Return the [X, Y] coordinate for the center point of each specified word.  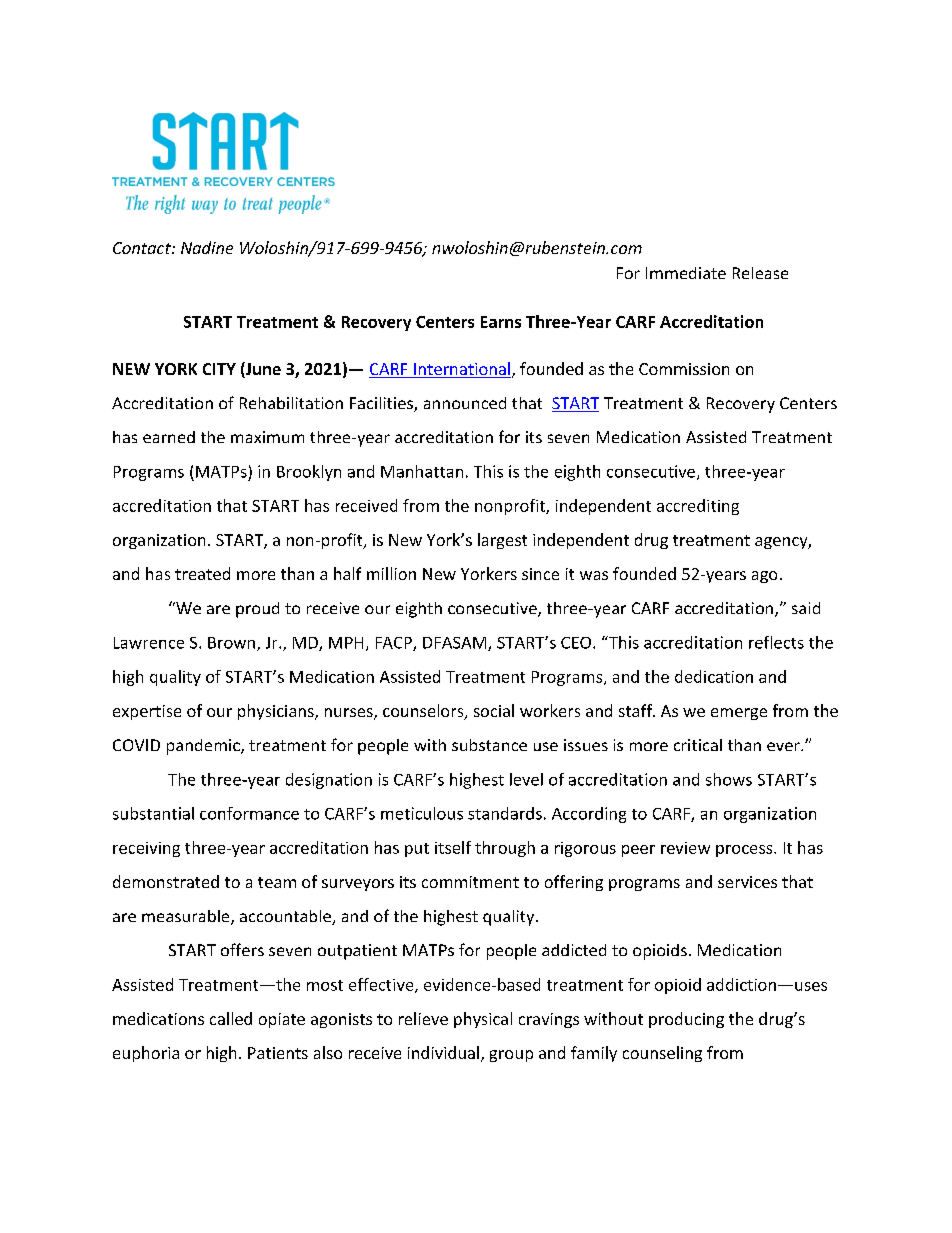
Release [760, 273]
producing [686, 1020]
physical [483, 1020]
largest [502, 541]
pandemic [204, 747]
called [231, 1018]
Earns [501, 322]
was [594, 575]
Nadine [207, 247]
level [526, 779]
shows [729, 779]
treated [202, 573]
